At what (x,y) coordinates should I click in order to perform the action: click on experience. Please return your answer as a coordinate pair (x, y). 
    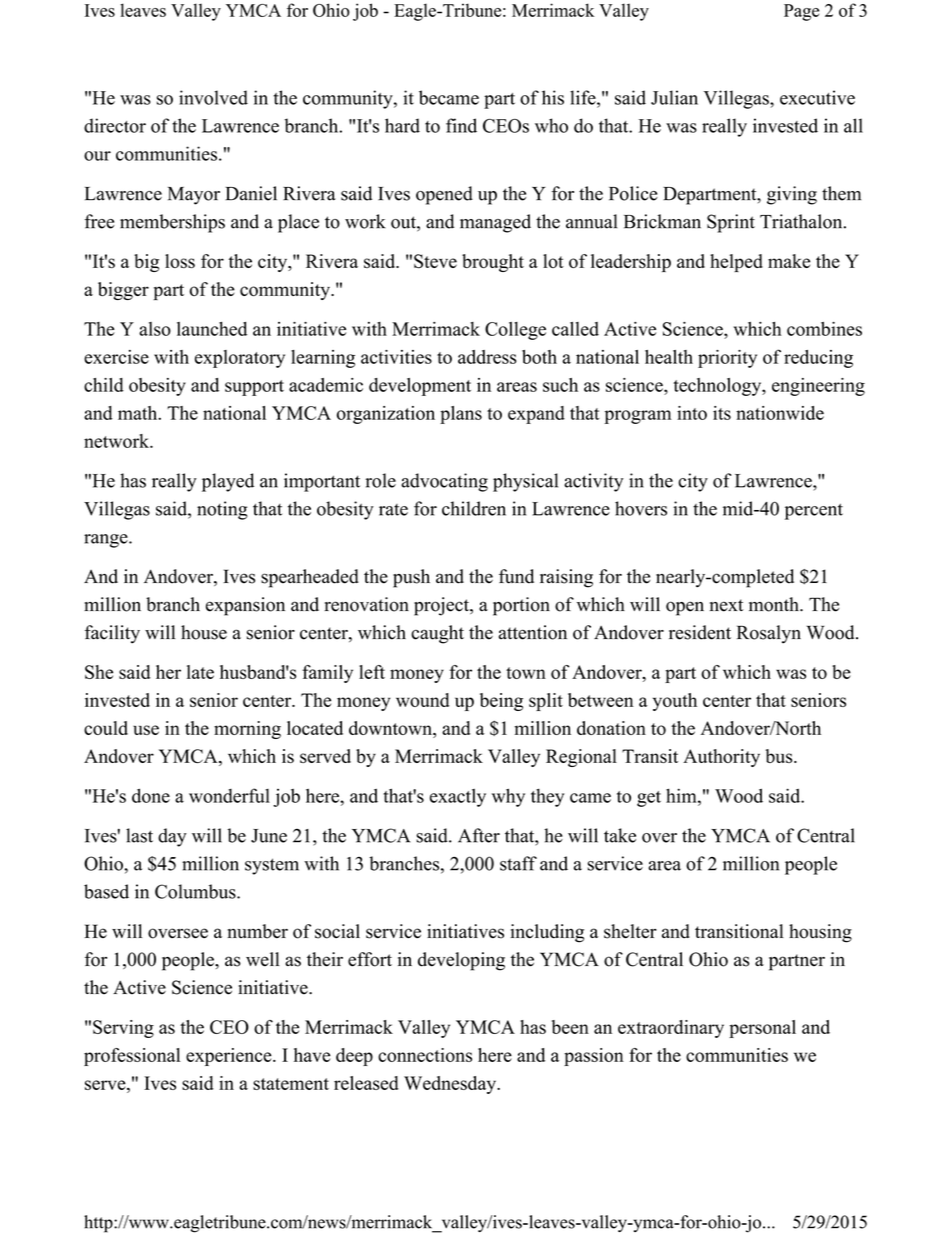
    Looking at the image, I should click on (230, 1057).
